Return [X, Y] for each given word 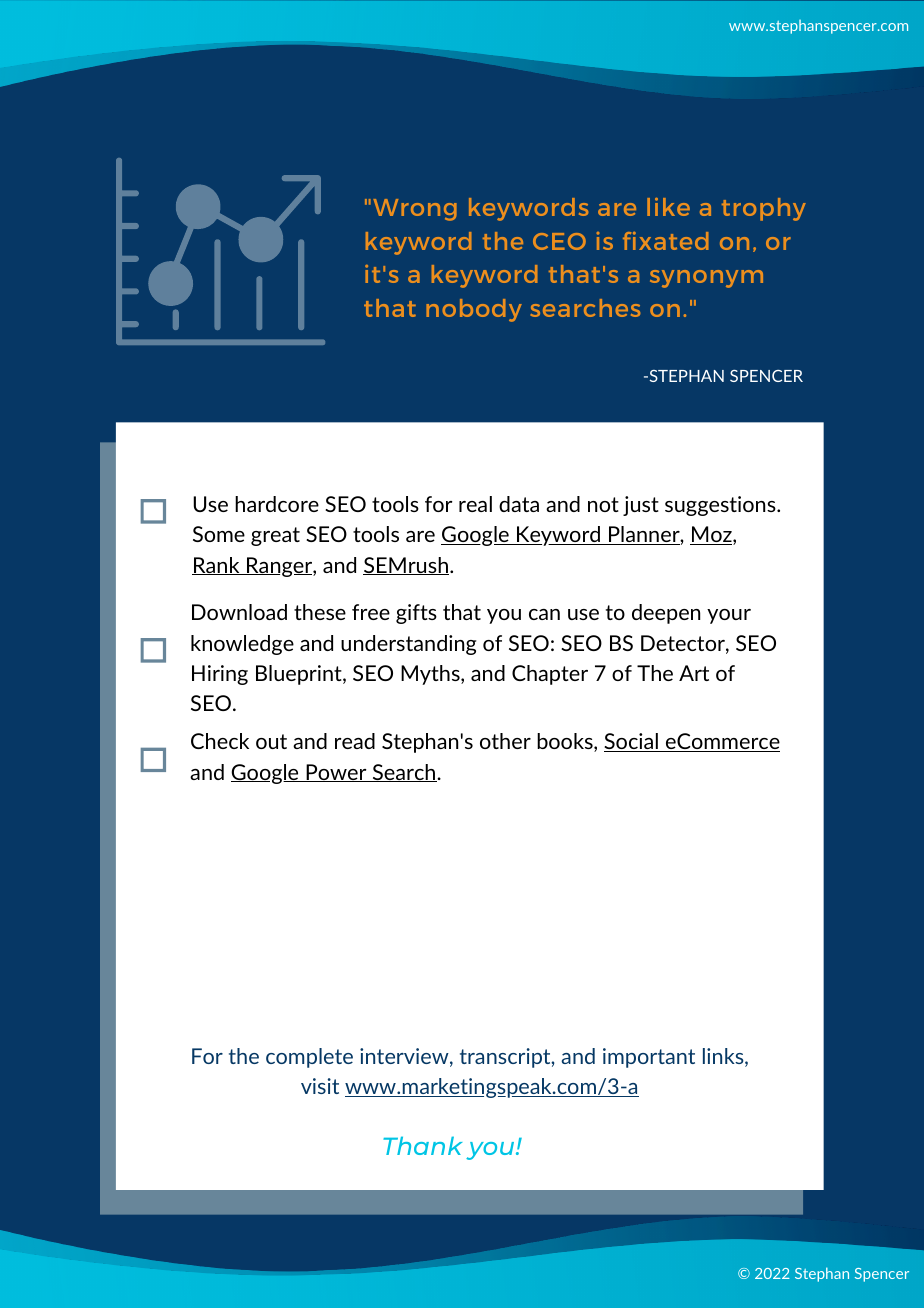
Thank [422, 1145]
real [475, 504]
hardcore [277, 504]
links [724, 1057]
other [505, 741]
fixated [665, 241]
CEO [559, 241]
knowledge [242, 645]
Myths [431, 675]
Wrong [415, 210]
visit [320, 1086]
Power [336, 773]
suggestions [721, 506]
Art [694, 673]
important [649, 1058]
